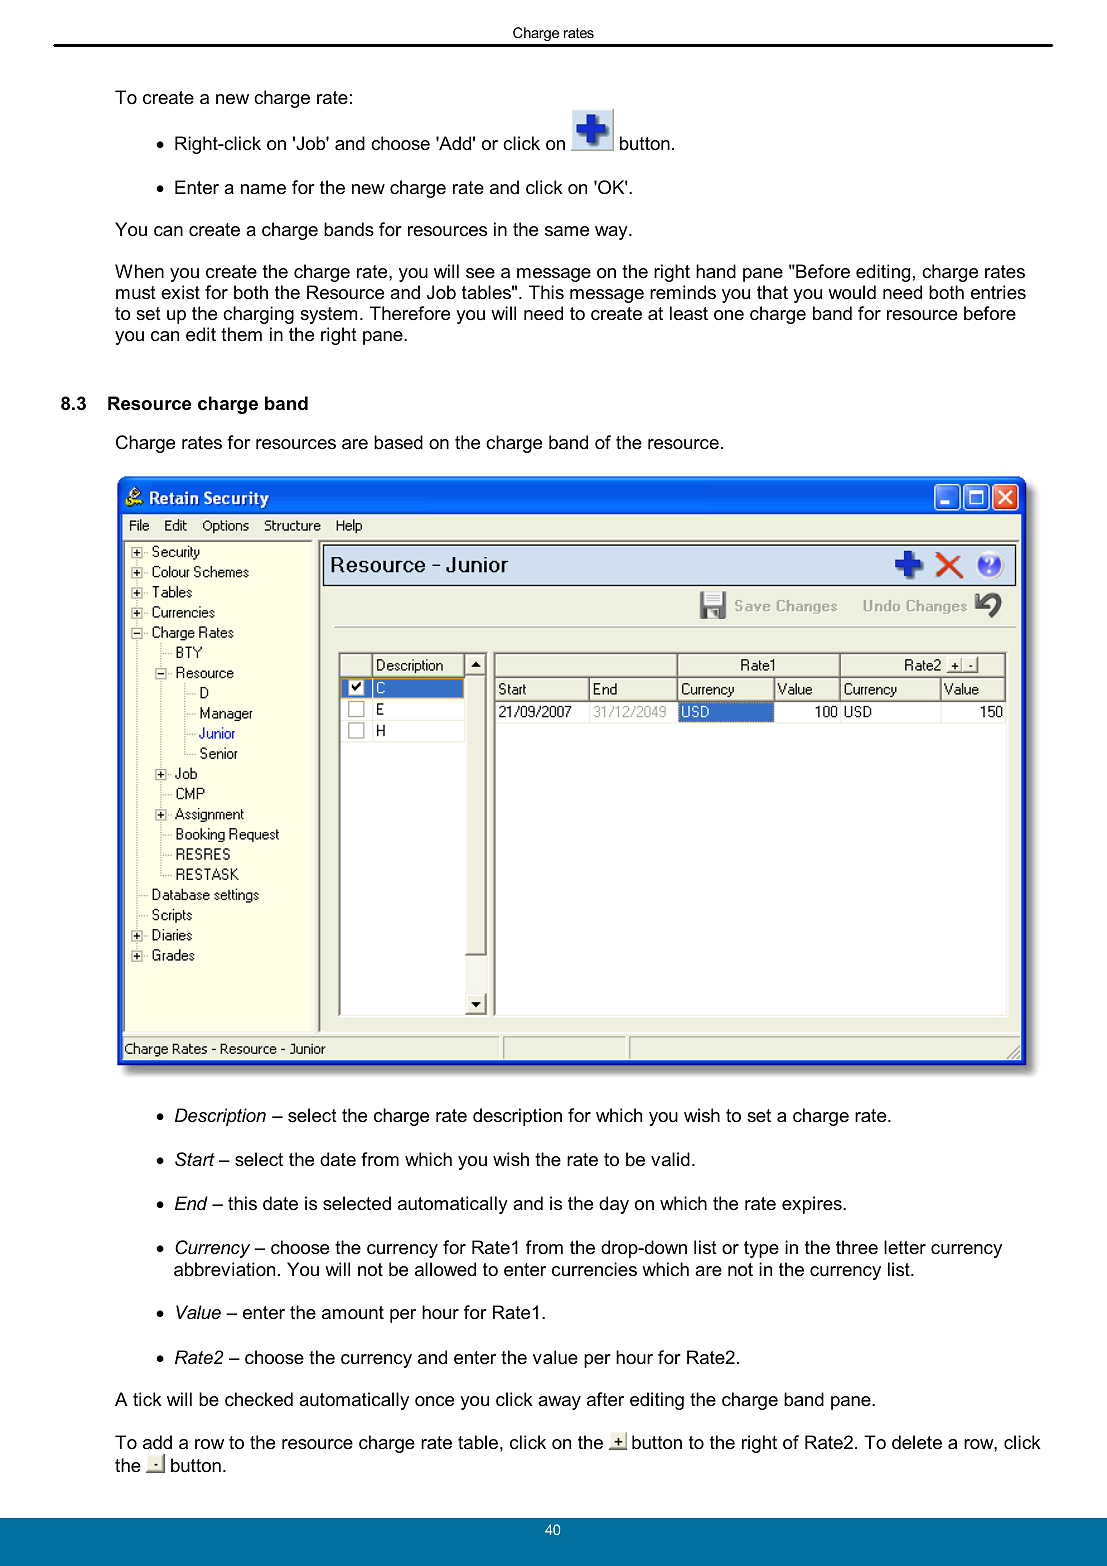 This document has height=1566, width=1107. Describe the element at coordinates (191, 1203) in the document. I see `End` at that location.
